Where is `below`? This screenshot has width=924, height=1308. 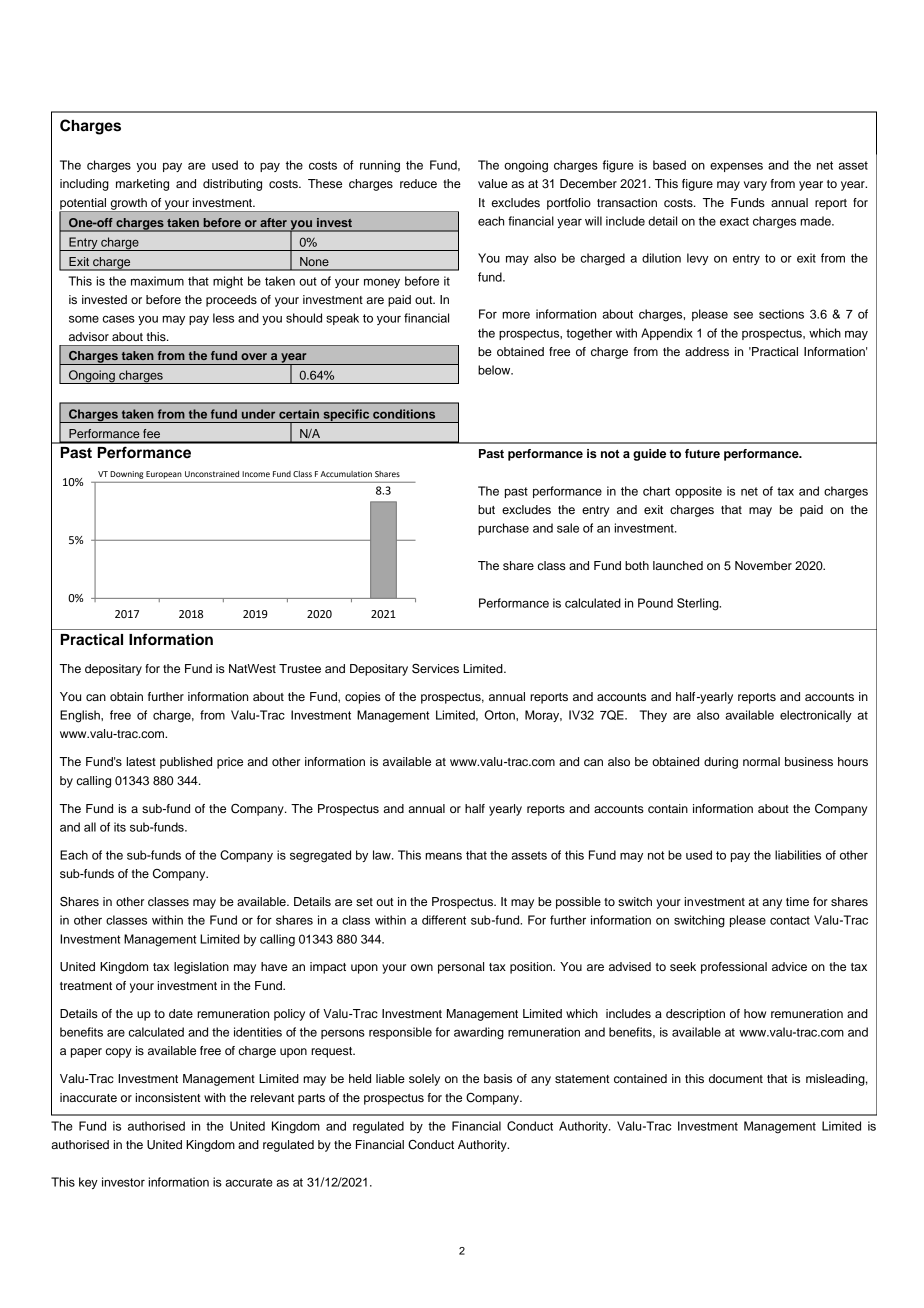 below is located at coordinates (495, 370).
